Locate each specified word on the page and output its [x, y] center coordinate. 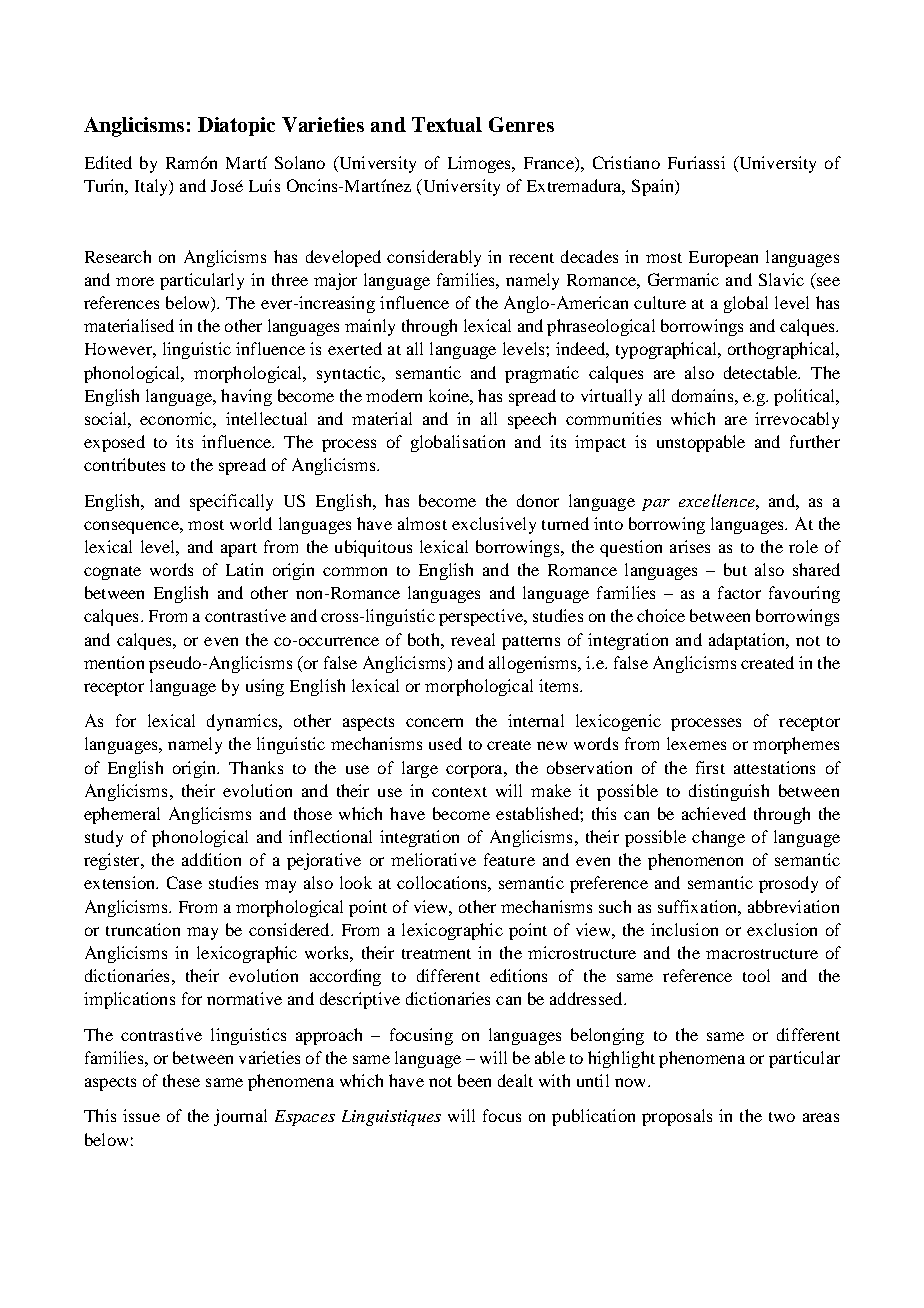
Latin [244, 569]
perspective [482, 617]
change [718, 838]
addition [211, 859]
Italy [153, 187]
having [246, 397]
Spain [654, 187]
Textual [447, 124]
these [181, 1080]
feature [509, 859]
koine [450, 395]
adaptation [748, 641]
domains [704, 395]
